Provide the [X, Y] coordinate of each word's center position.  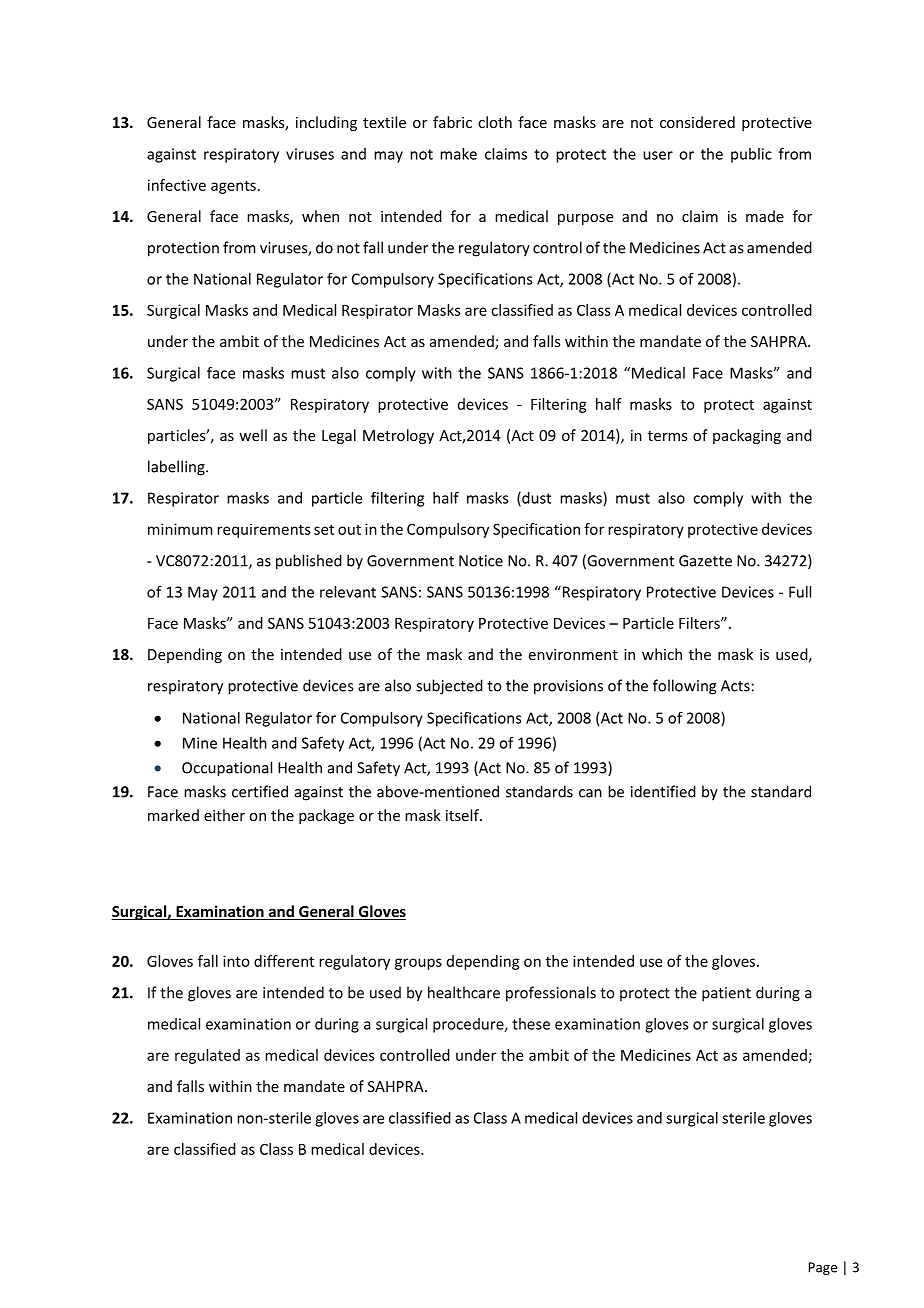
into [236, 961]
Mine [200, 743]
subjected [449, 687]
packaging [747, 436]
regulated [207, 1056]
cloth [495, 122]
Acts [735, 686]
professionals [551, 994]
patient [726, 994]
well [253, 435]
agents [233, 187]
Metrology [398, 436]
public [751, 155]
